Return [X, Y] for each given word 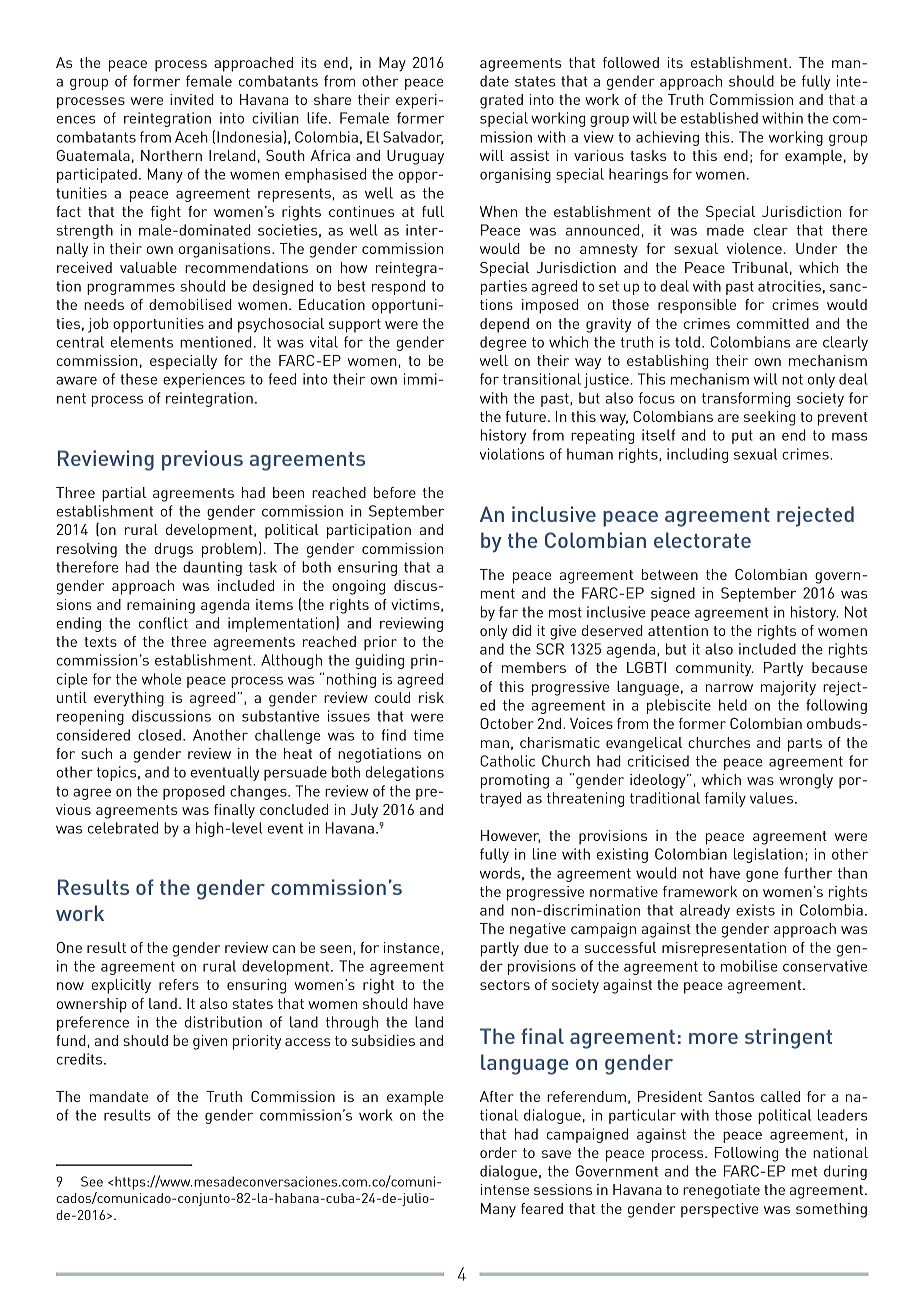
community [715, 669]
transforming [746, 399]
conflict [163, 623]
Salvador [413, 138]
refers [179, 984]
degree [503, 343]
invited [192, 99]
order [498, 1152]
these [138, 379]
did [521, 630]
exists [755, 910]
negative [538, 930]
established [719, 118]
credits [81, 1059]
